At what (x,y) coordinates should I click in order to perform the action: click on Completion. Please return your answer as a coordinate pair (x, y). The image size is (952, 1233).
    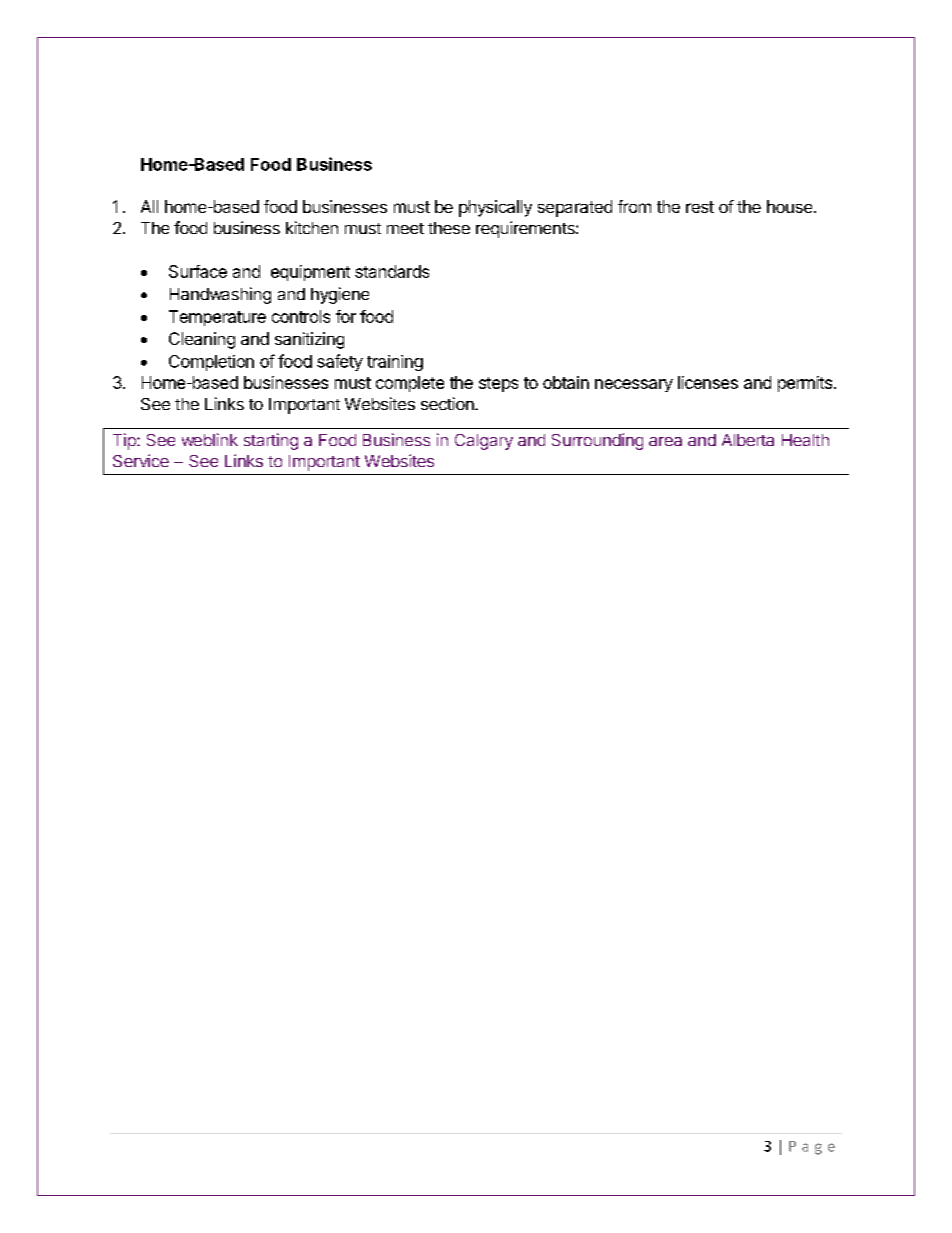
    Looking at the image, I should click on (211, 363).
